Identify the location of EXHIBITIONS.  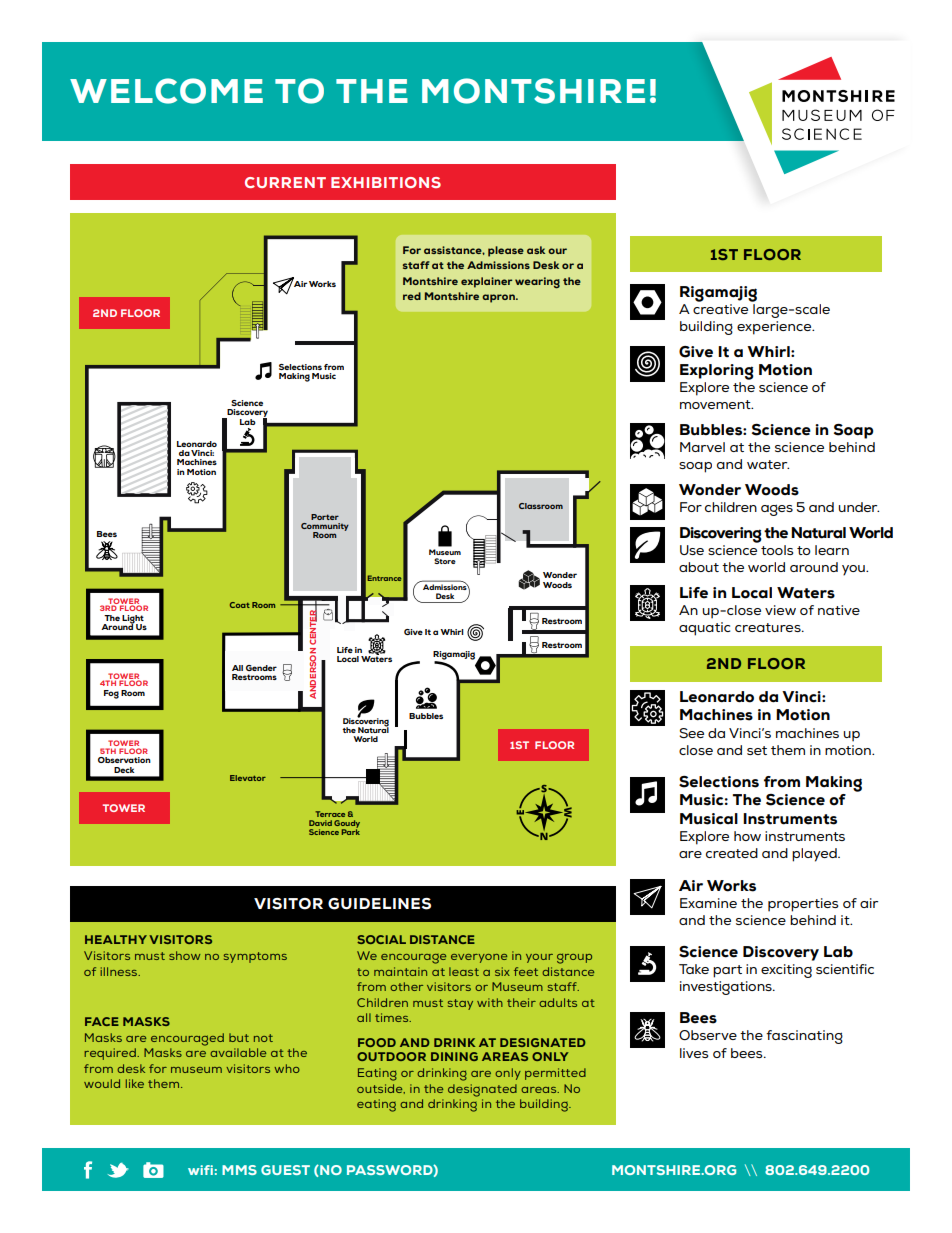
(386, 182).
